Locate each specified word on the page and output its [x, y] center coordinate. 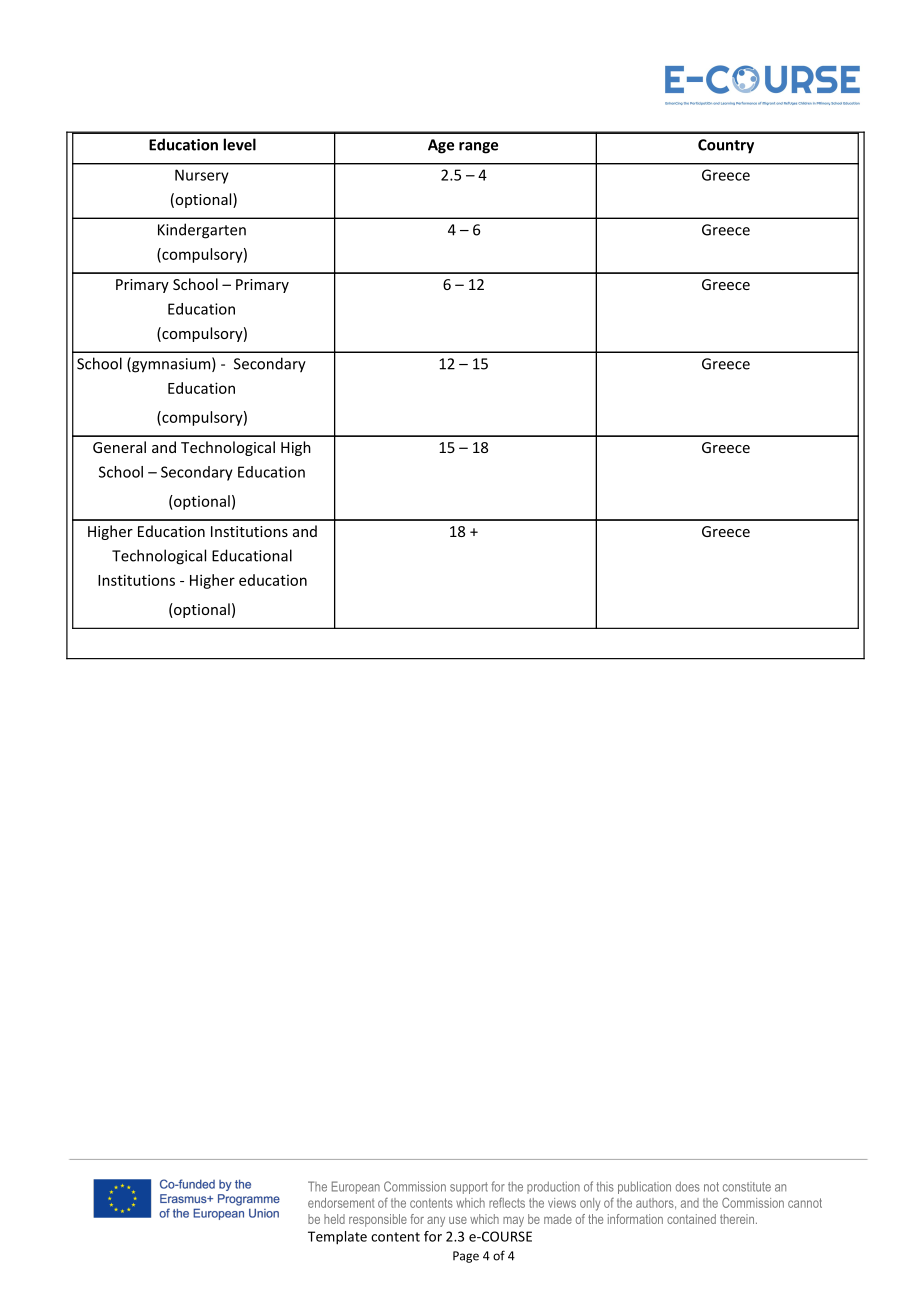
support [469, 1188]
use [458, 1220]
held [334, 1219]
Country [726, 146]
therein [737, 1219]
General [119, 447]
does [688, 1186]
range [478, 148]
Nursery [202, 176]
